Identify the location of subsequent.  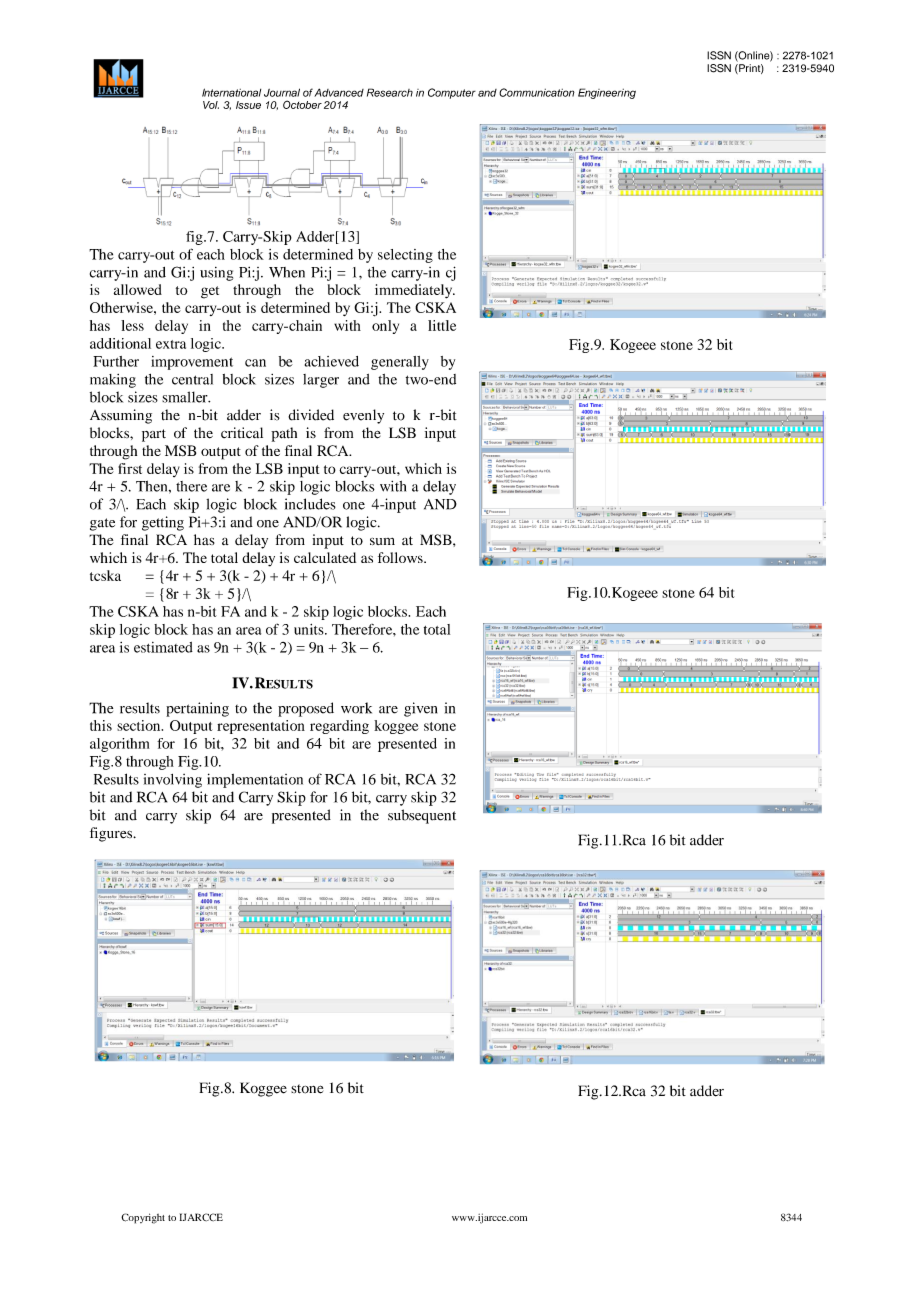
(422, 816).
